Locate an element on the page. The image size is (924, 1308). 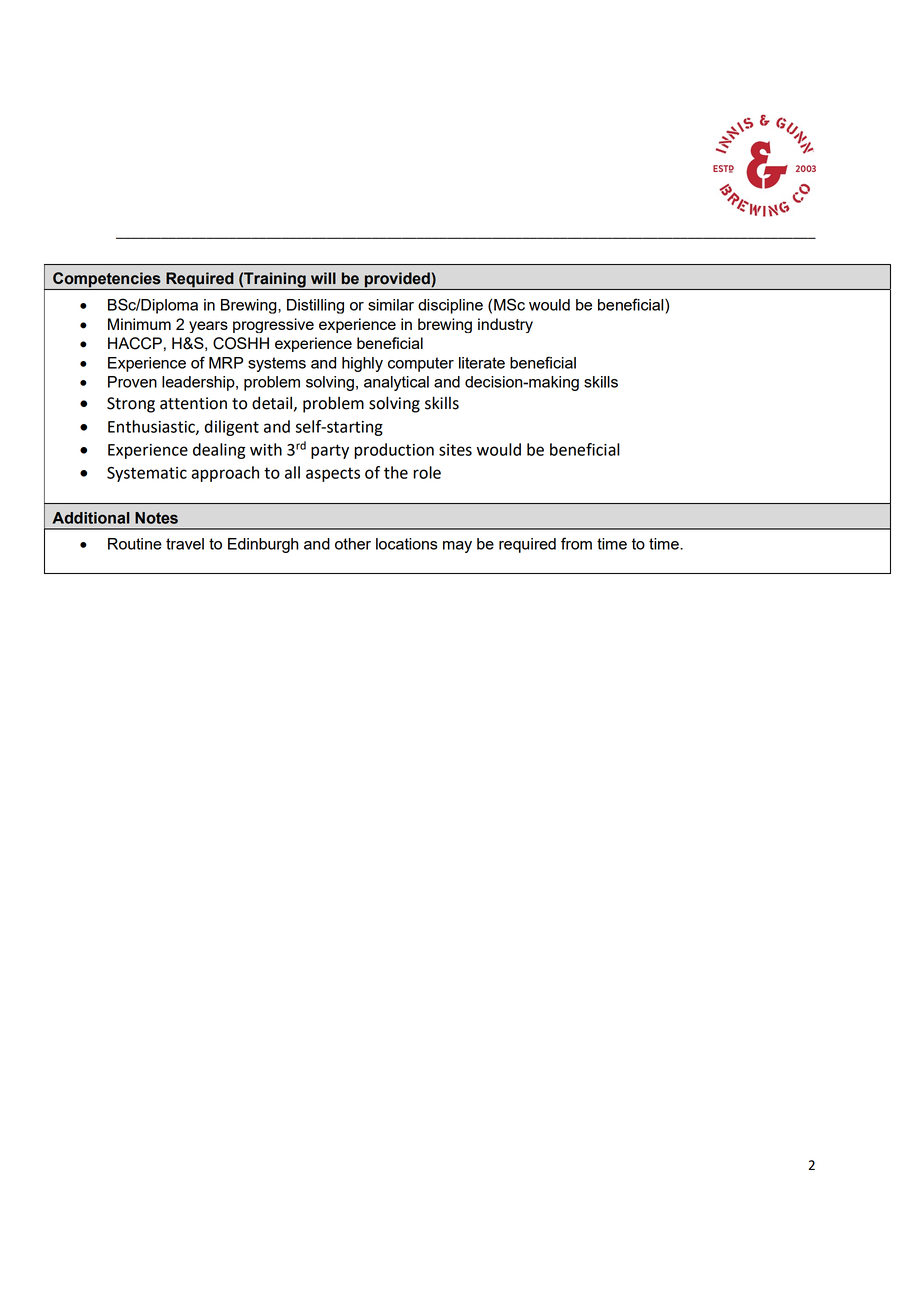
Proven is located at coordinates (132, 382).
